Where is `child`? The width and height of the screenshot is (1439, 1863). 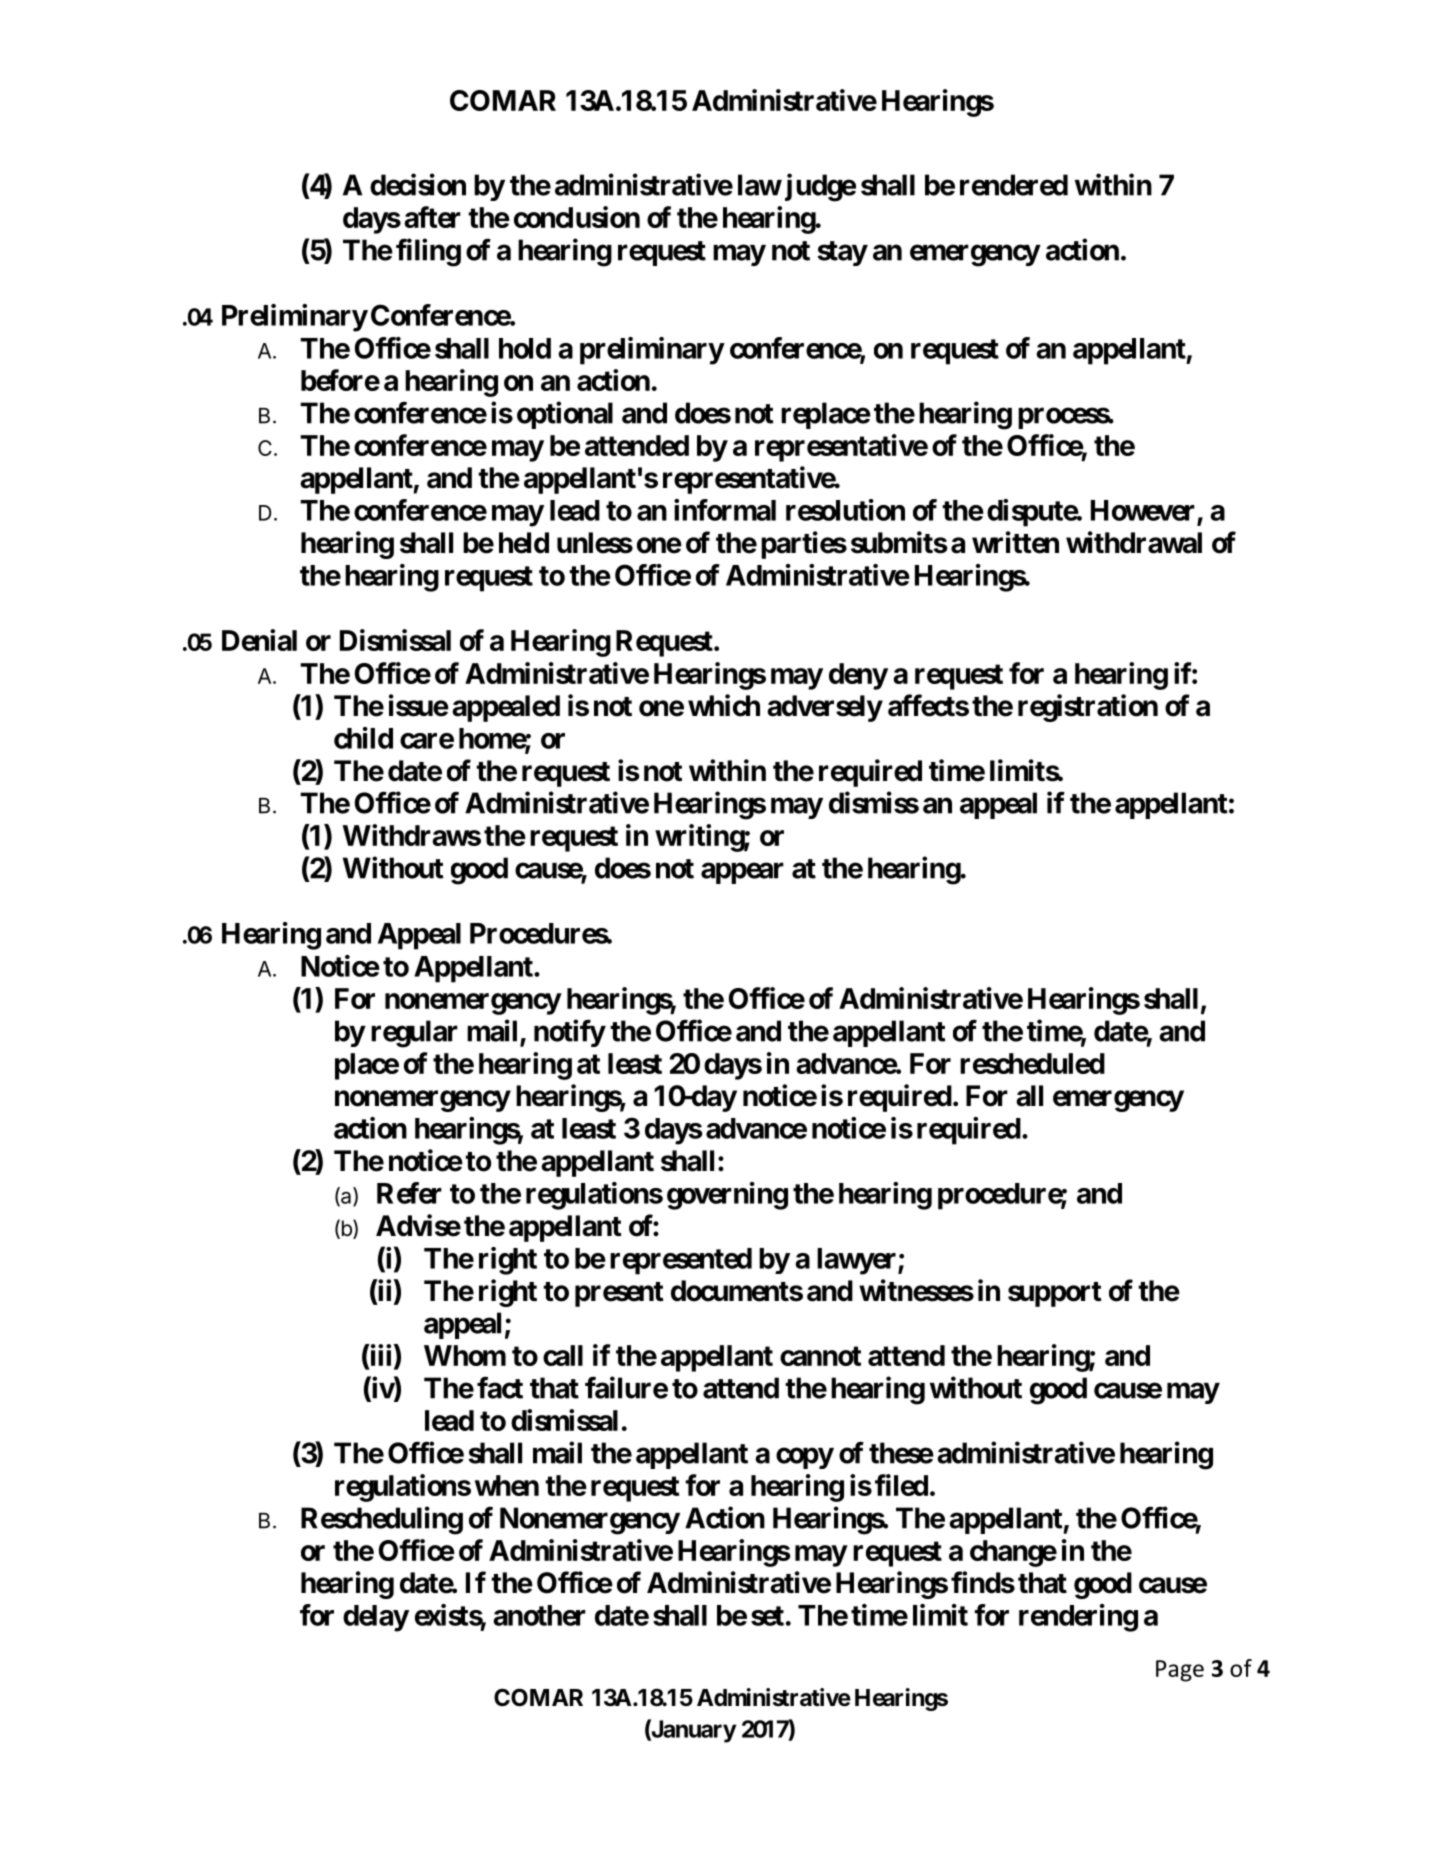 child is located at coordinates (363, 738).
